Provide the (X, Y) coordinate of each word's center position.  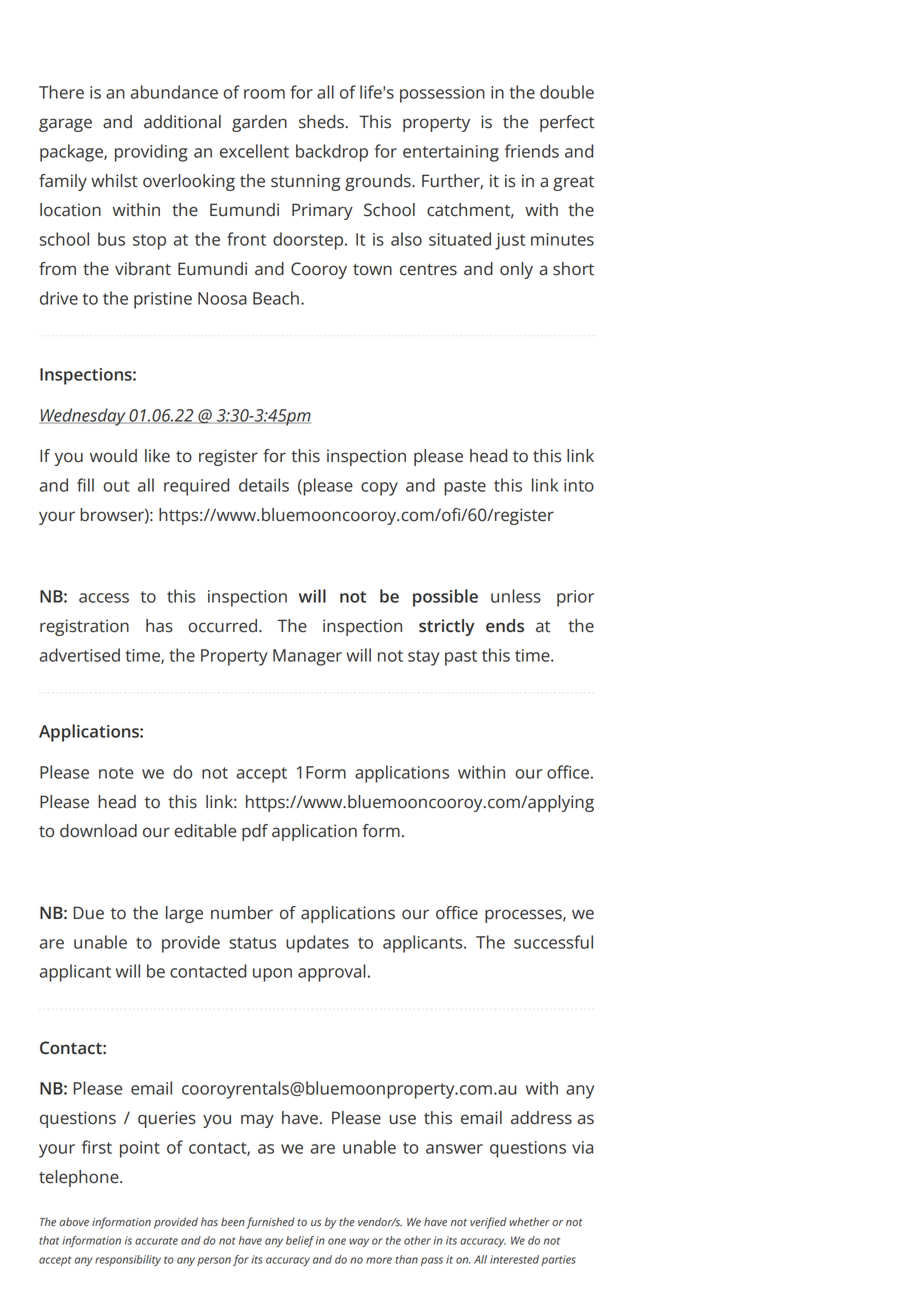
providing (151, 153)
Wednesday (83, 417)
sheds (321, 122)
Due (89, 913)
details (264, 485)
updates (317, 944)
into (579, 485)
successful (553, 942)
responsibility (128, 1260)
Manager (307, 657)
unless (516, 596)
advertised (79, 655)
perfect (567, 123)
